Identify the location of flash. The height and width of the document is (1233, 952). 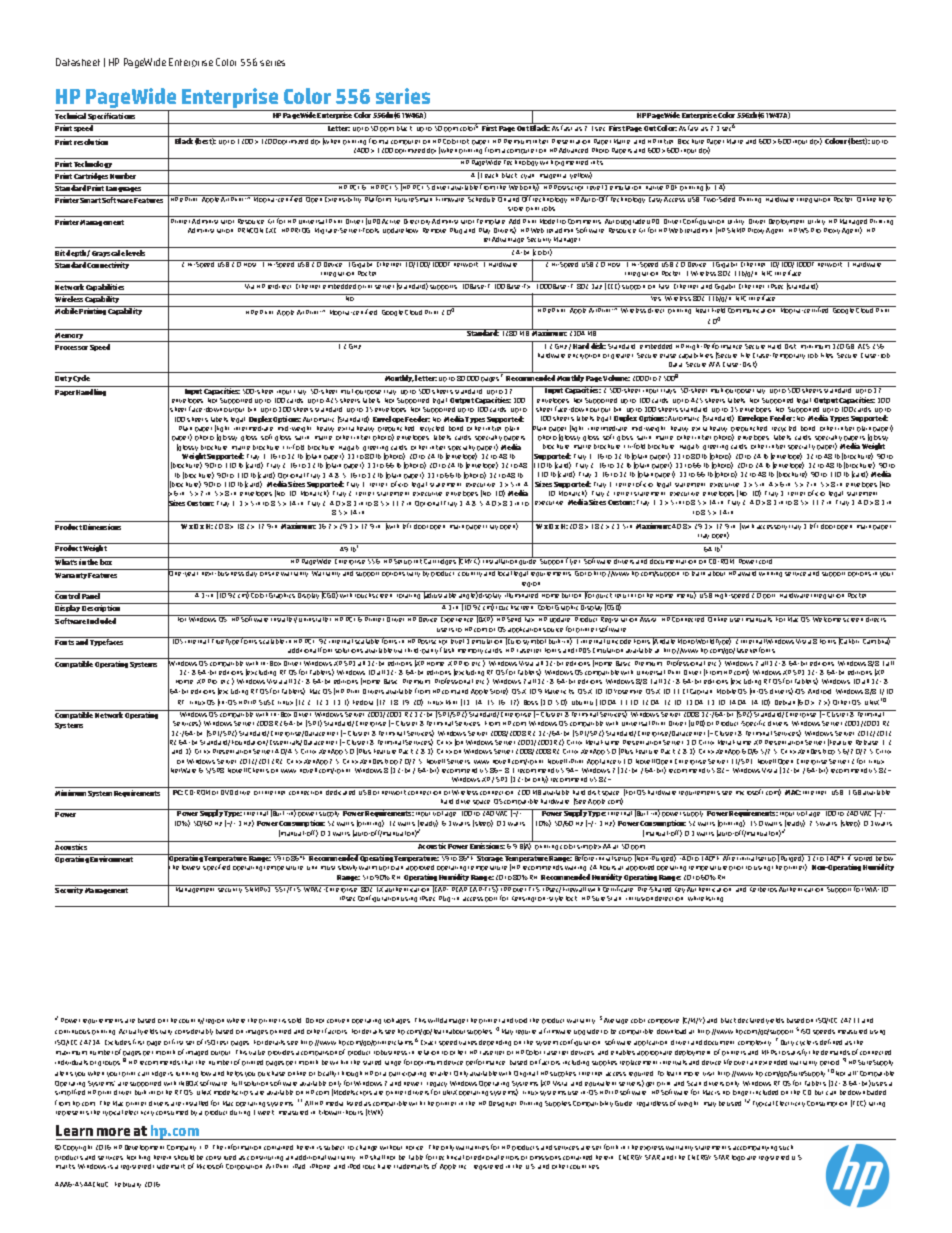
(447, 650).
